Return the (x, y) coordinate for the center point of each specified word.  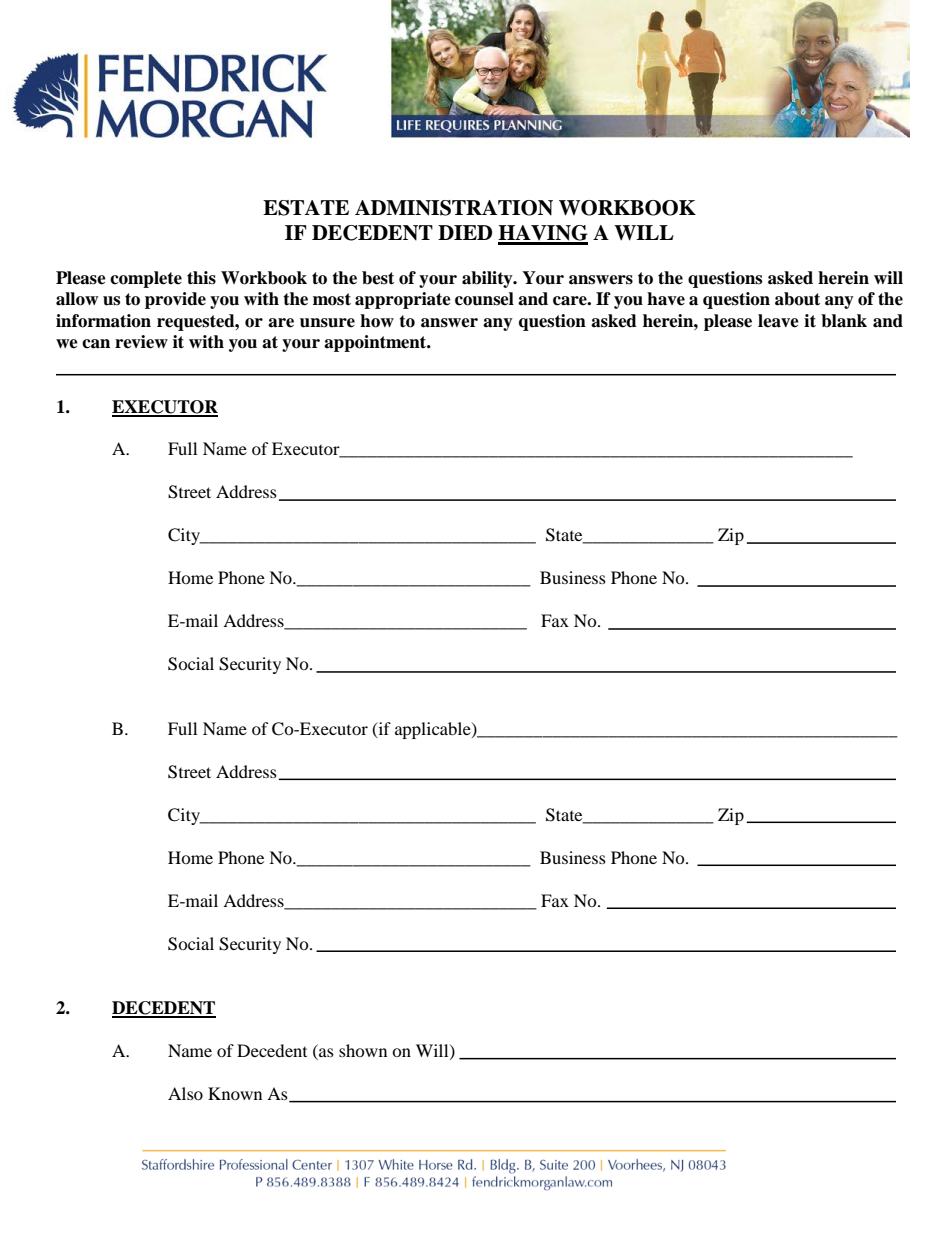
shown (363, 1050)
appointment (376, 343)
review (141, 342)
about (797, 299)
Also (185, 1093)
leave (778, 321)
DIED (465, 232)
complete (146, 279)
